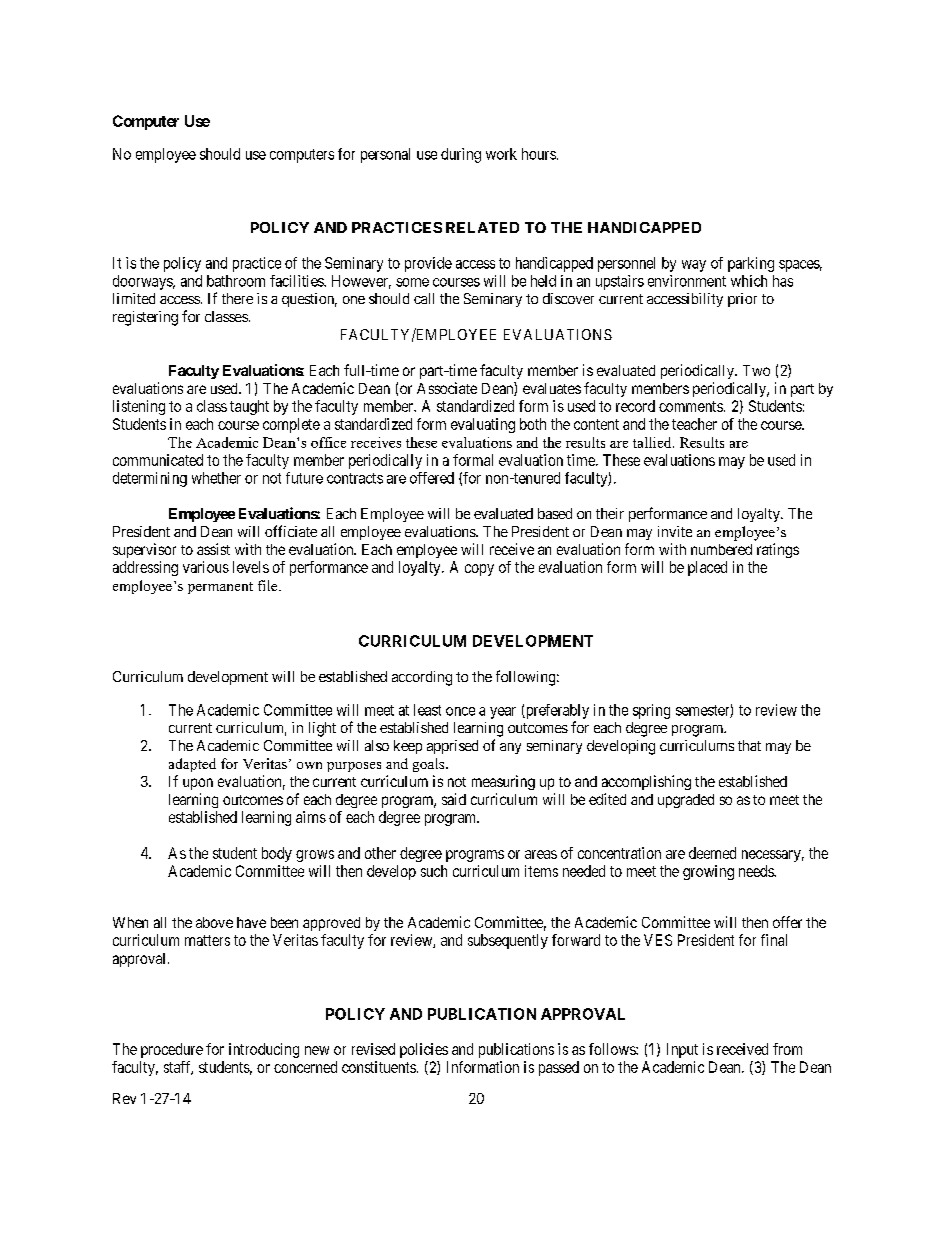  I want to click on Associate, so click(447, 388).
